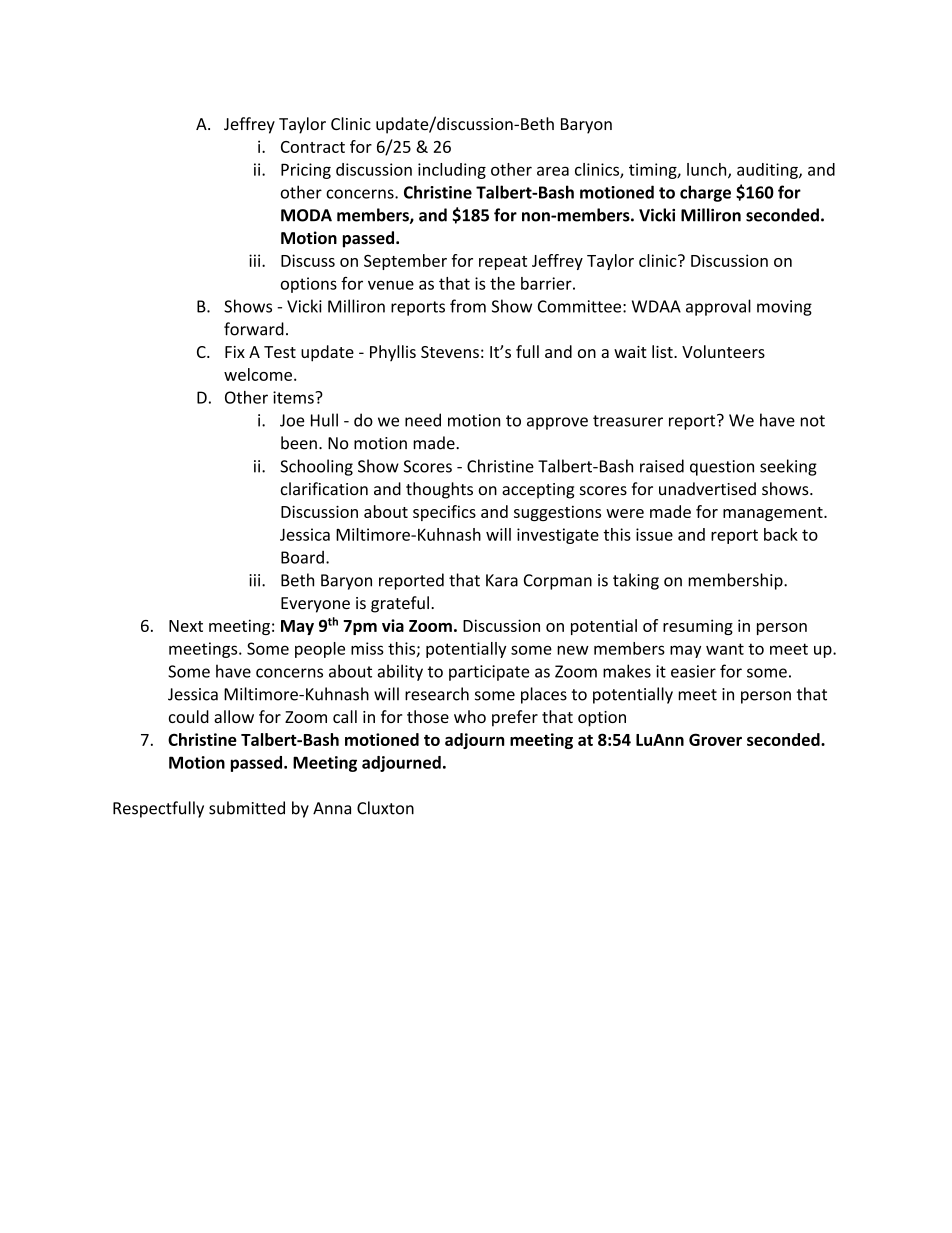 The height and width of the image is (1233, 952). I want to click on Schooling, so click(316, 467).
